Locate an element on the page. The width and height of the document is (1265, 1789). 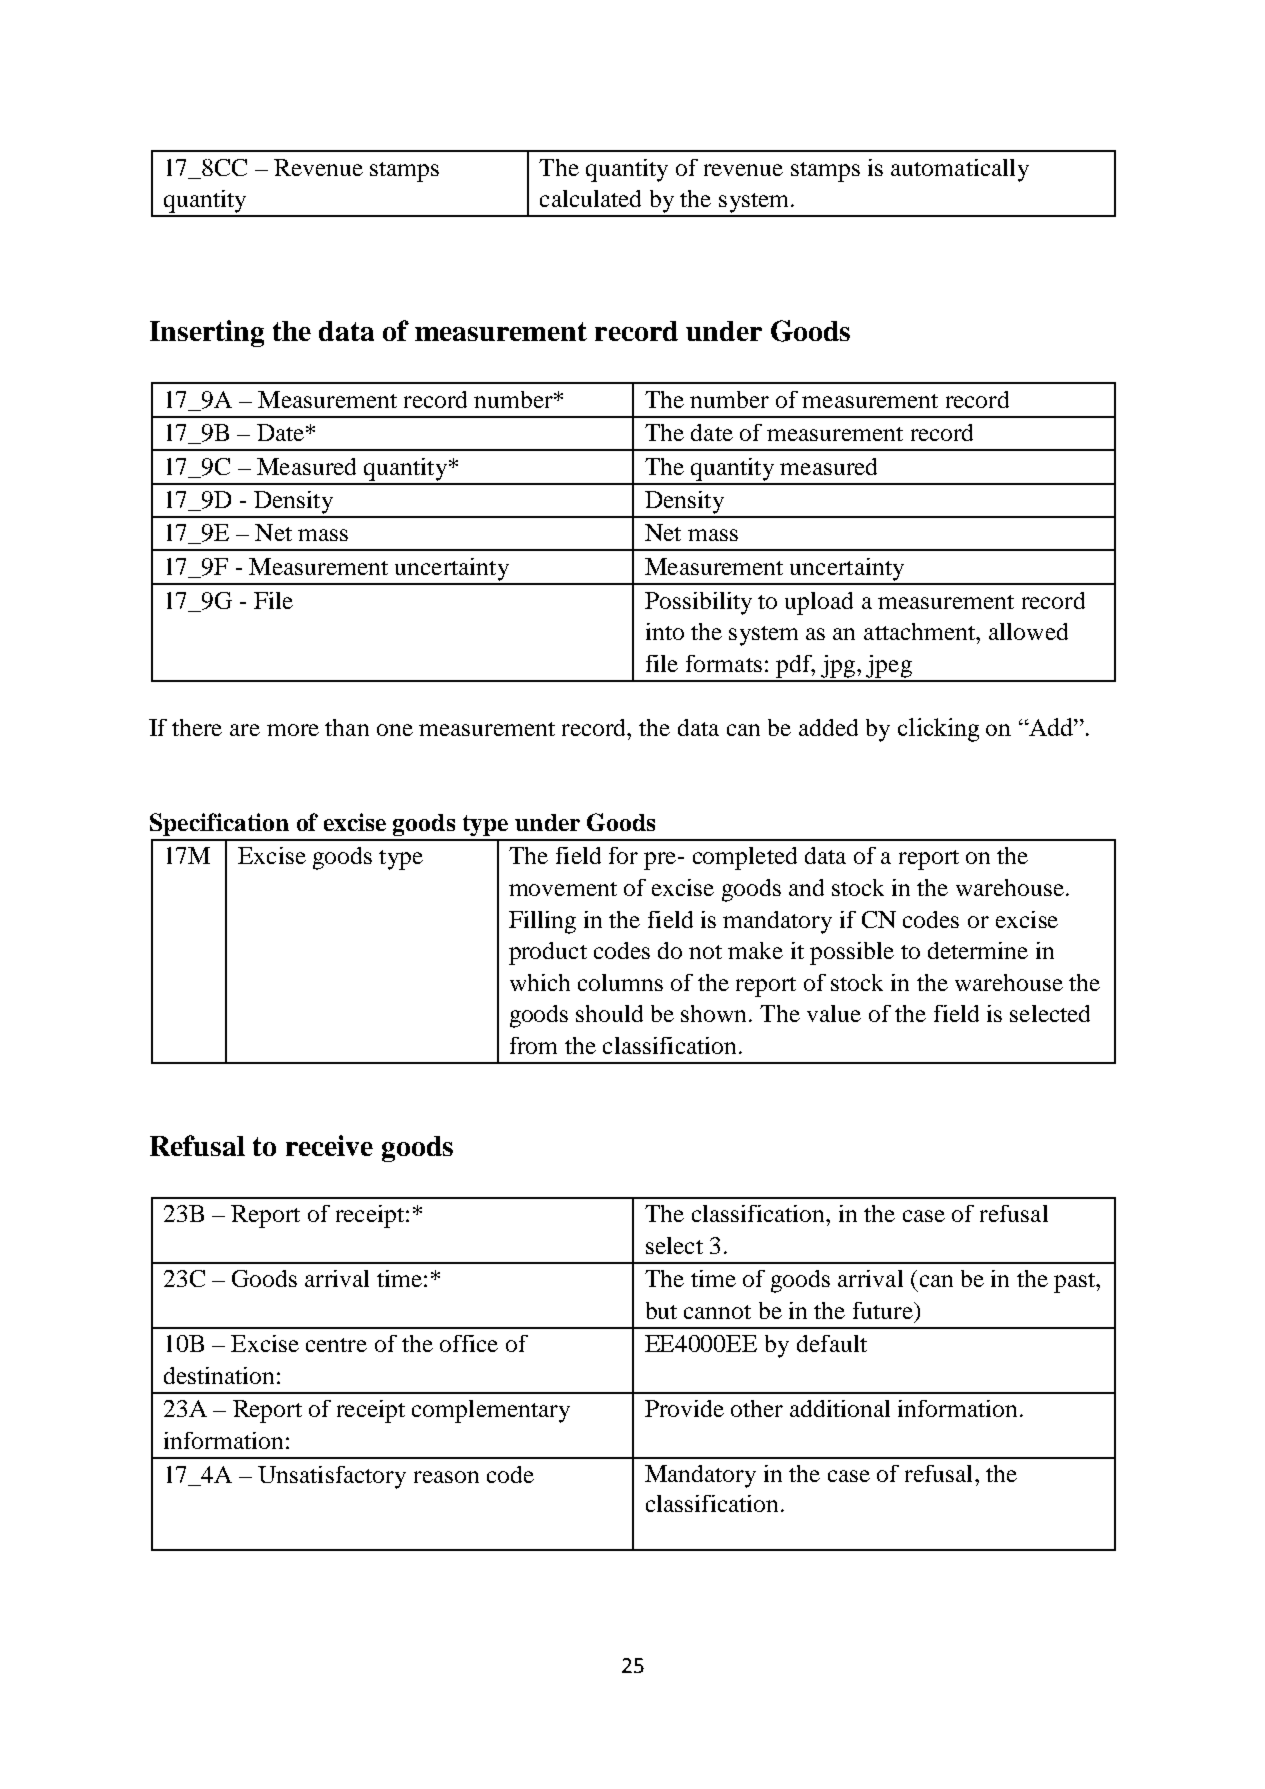
Provide is located at coordinates (684, 1408).
